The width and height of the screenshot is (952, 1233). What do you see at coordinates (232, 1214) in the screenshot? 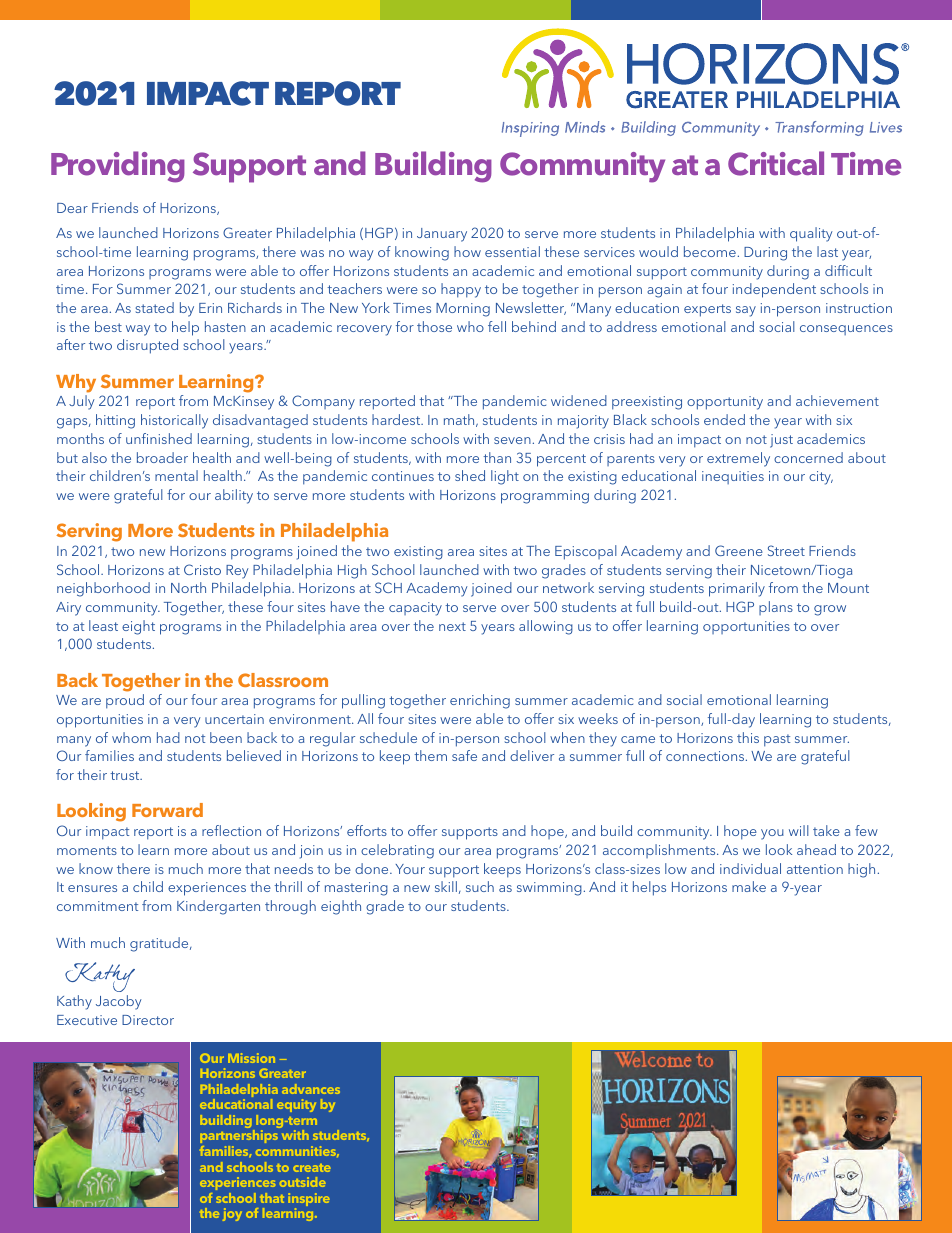
I see `joy` at bounding box center [232, 1214].
